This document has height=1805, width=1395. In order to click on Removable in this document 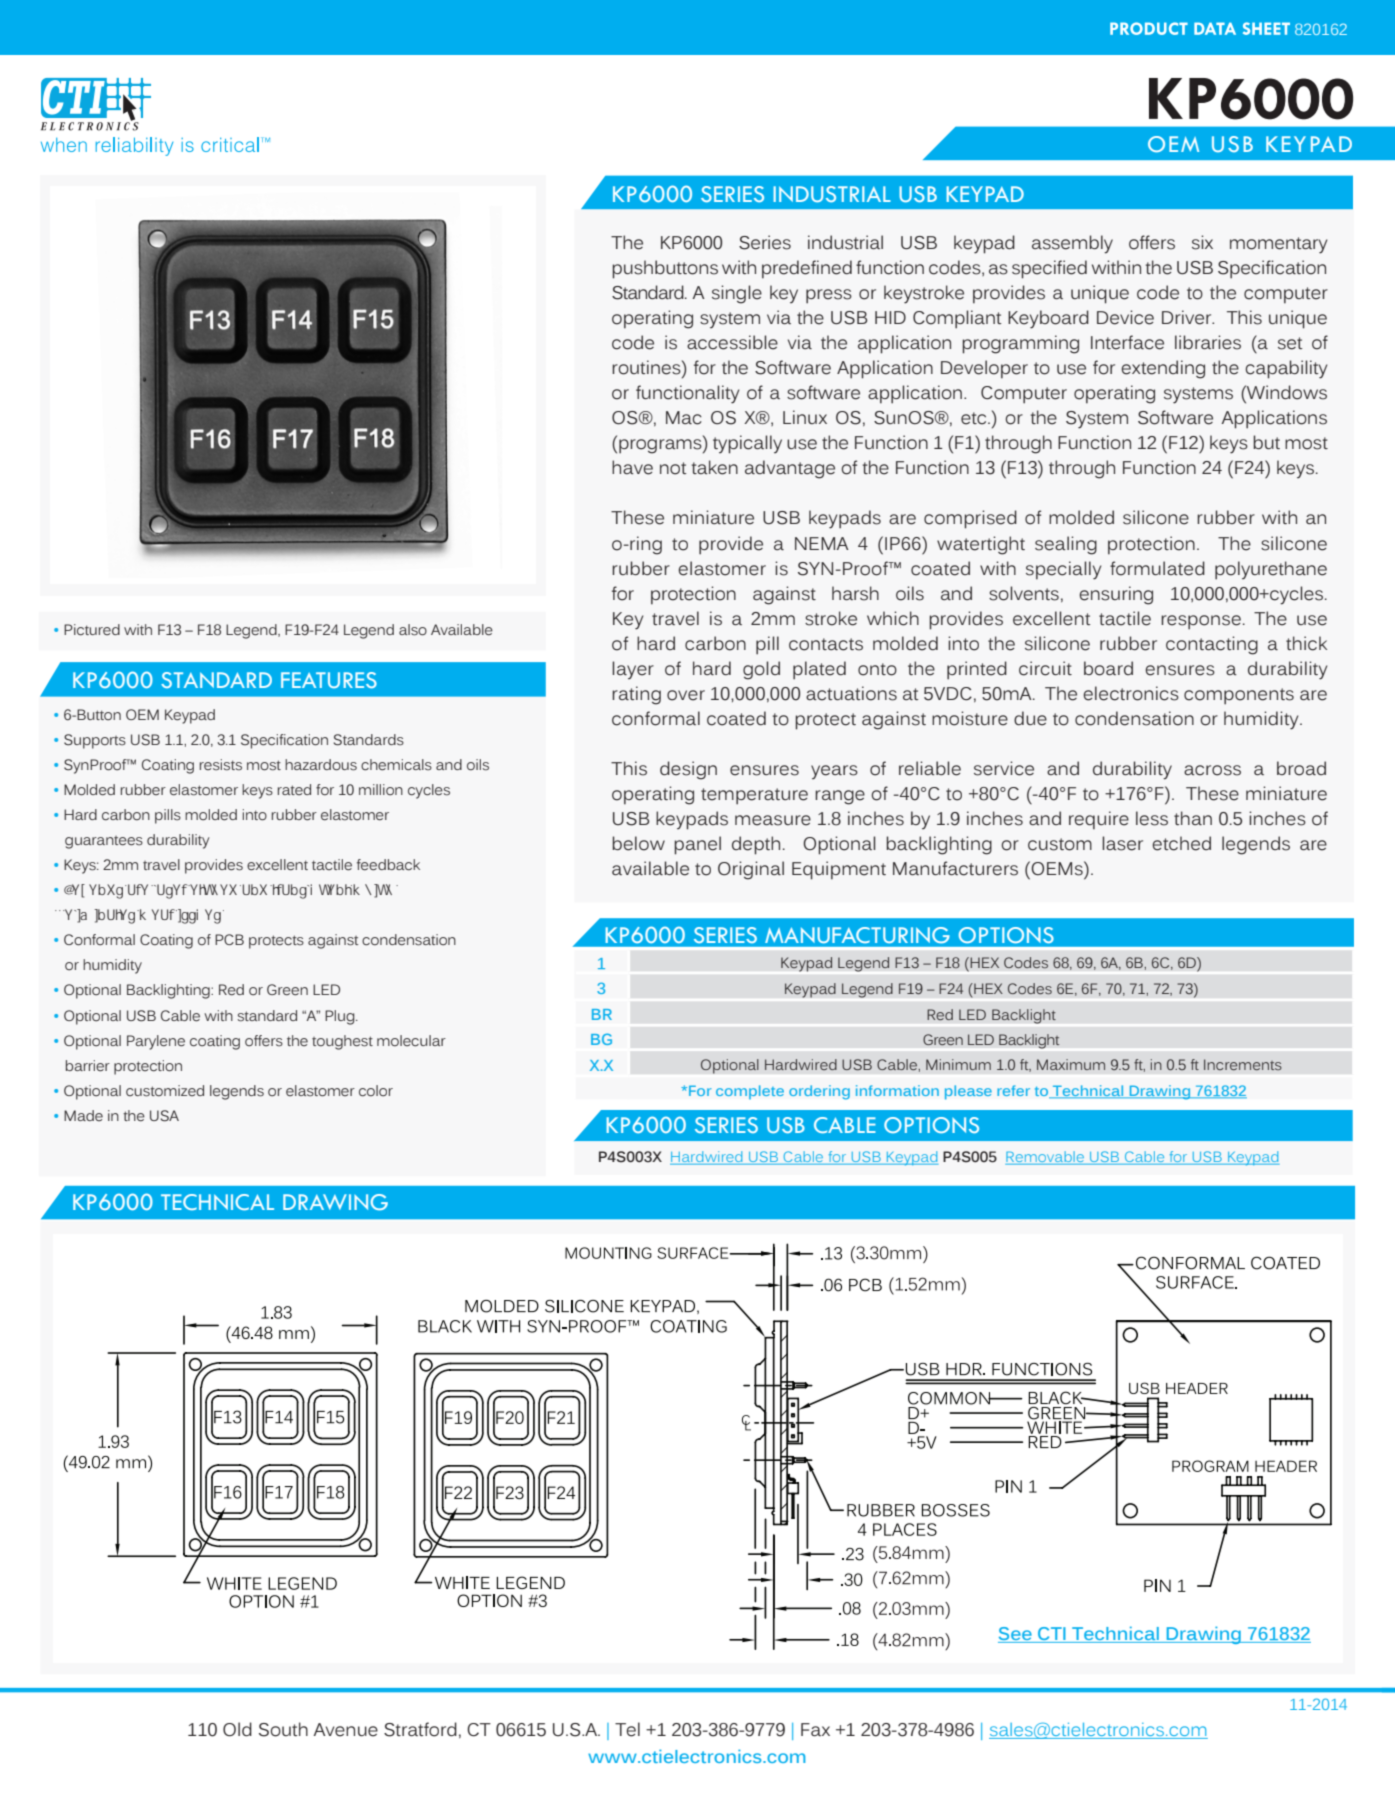, I will do `click(1045, 1158)`.
